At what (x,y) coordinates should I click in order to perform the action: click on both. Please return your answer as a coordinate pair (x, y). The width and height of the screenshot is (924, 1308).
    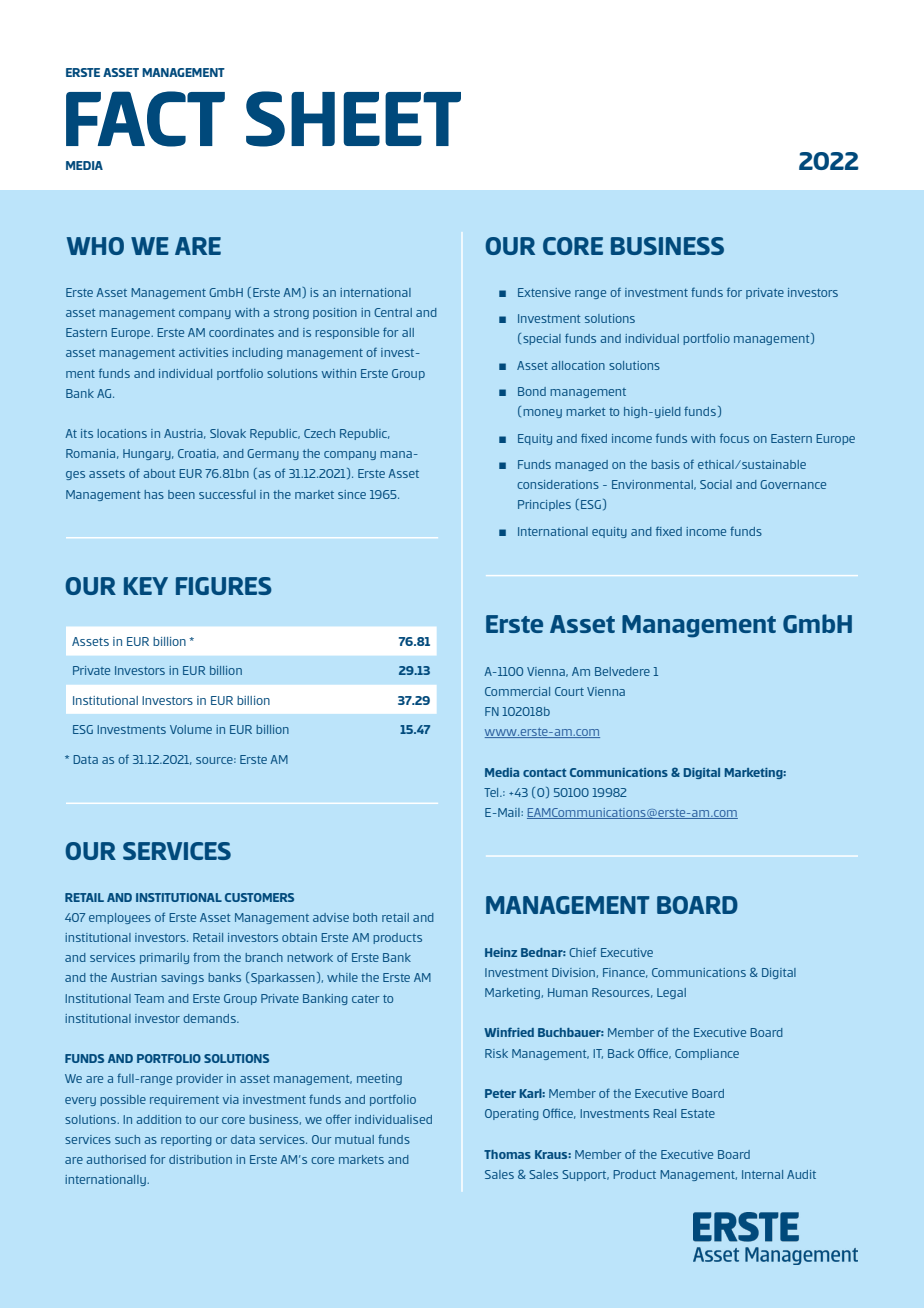
    Looking at the image, I should click on (365, 917).
